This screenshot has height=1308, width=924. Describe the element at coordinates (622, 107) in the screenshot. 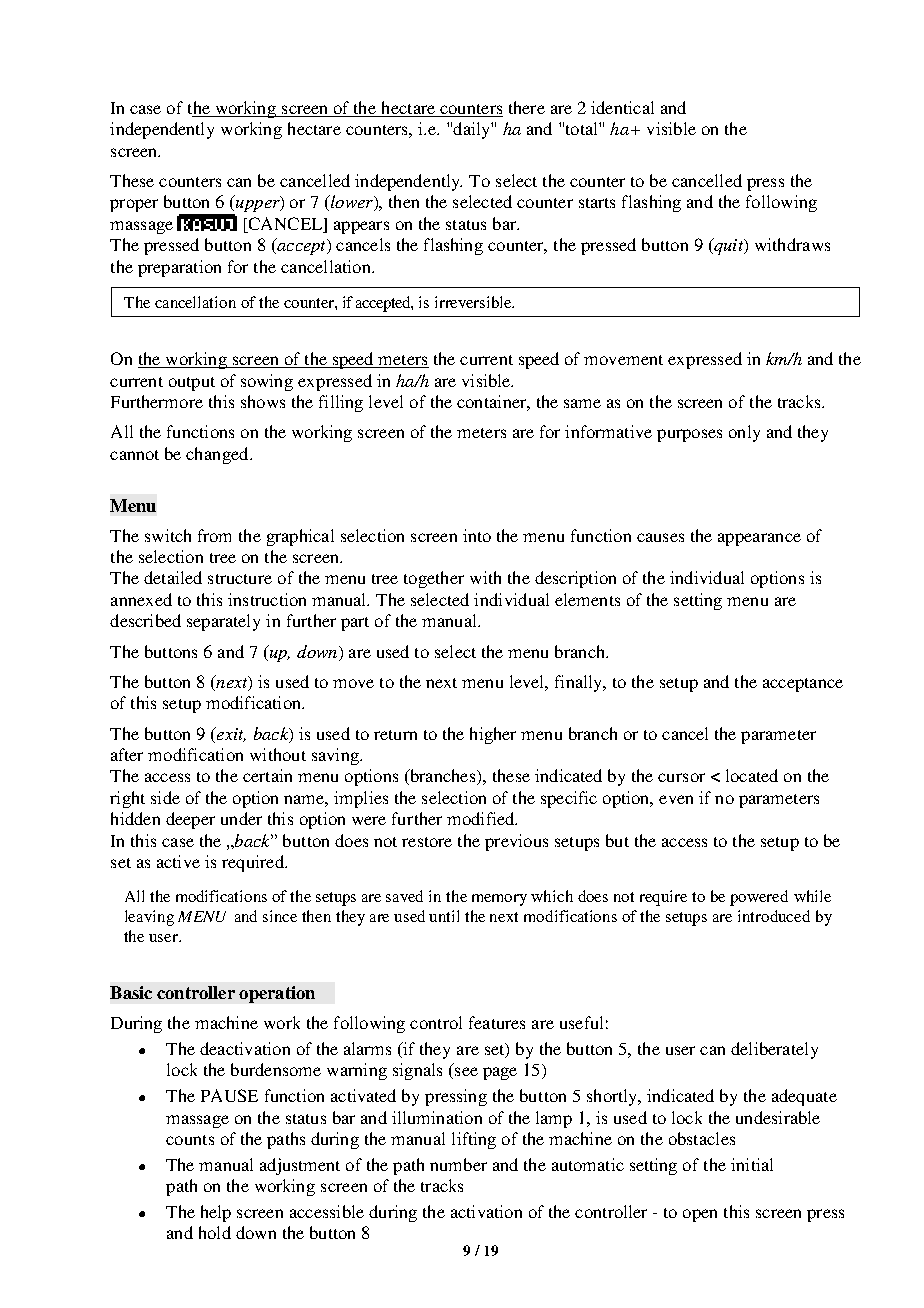

I see `identical` at that location.
